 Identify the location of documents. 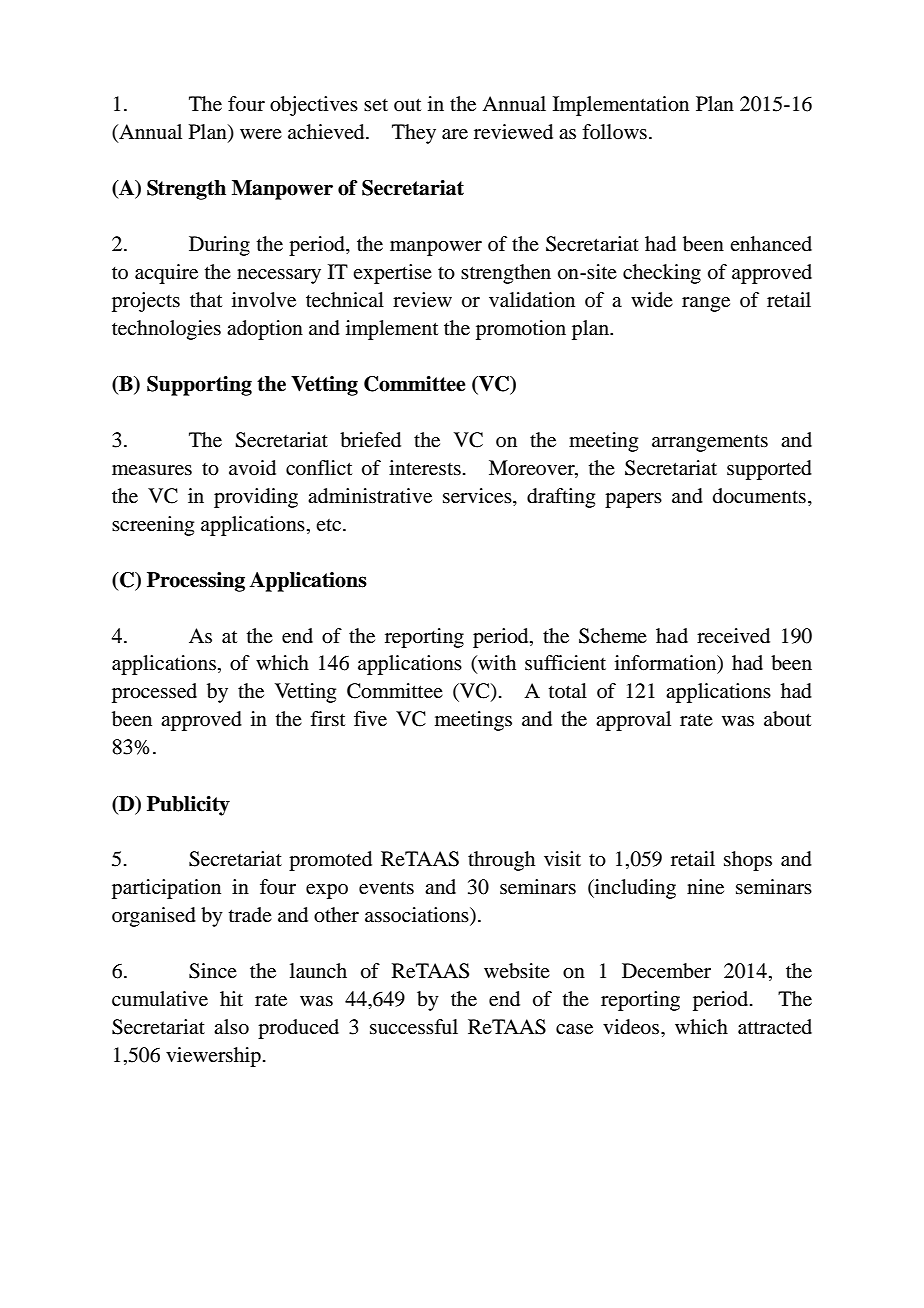
(759, 496).
